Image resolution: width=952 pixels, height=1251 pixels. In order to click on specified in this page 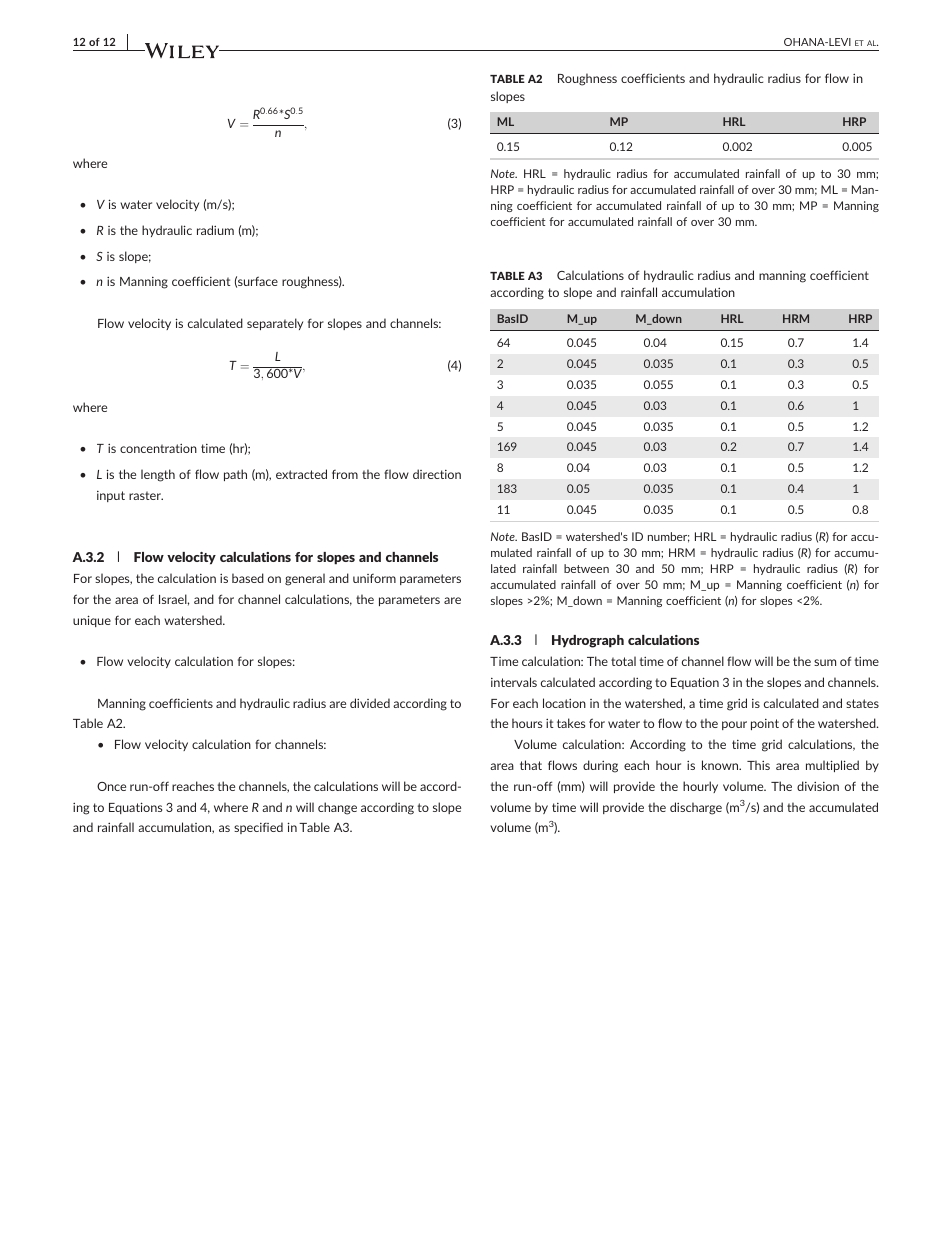, I will do `click(258, 828)`.
